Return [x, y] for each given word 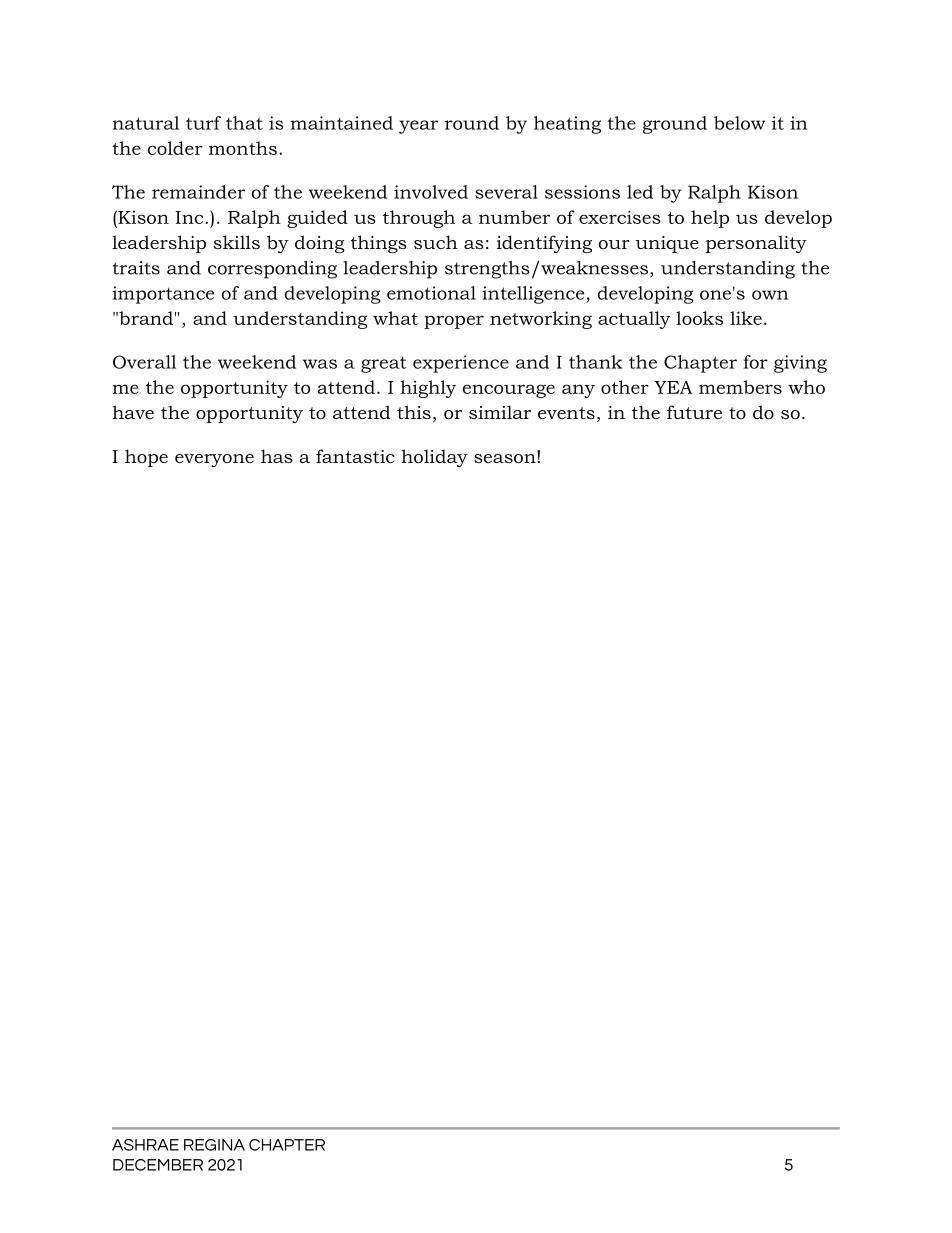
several [506, 192]
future [694, 412]
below [739, 123]
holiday [434, 458]
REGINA [214, 1145]
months [243, 148]
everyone [214, 460]
